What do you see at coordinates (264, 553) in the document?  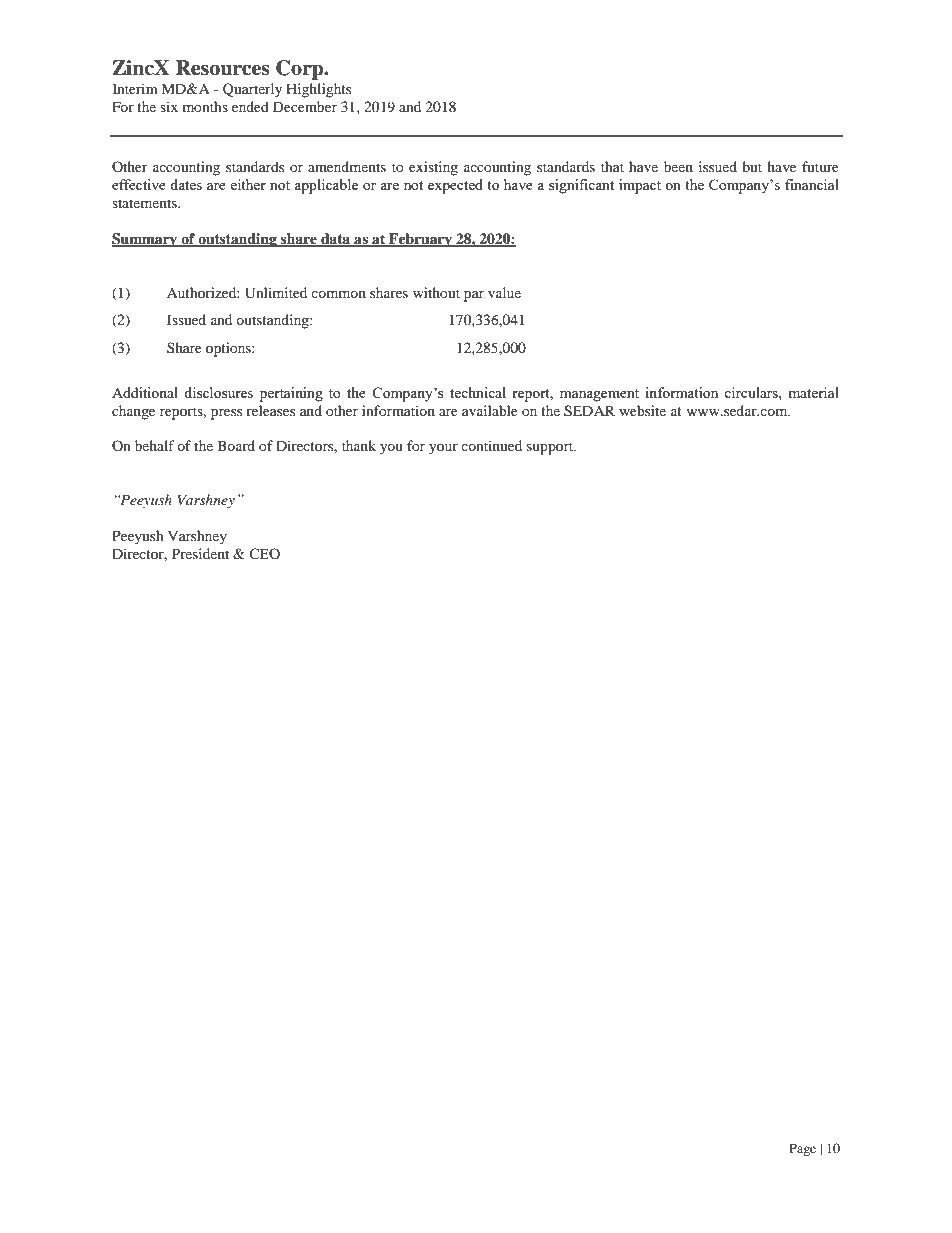 I see `CEO` at bounding box center [264, 553].
